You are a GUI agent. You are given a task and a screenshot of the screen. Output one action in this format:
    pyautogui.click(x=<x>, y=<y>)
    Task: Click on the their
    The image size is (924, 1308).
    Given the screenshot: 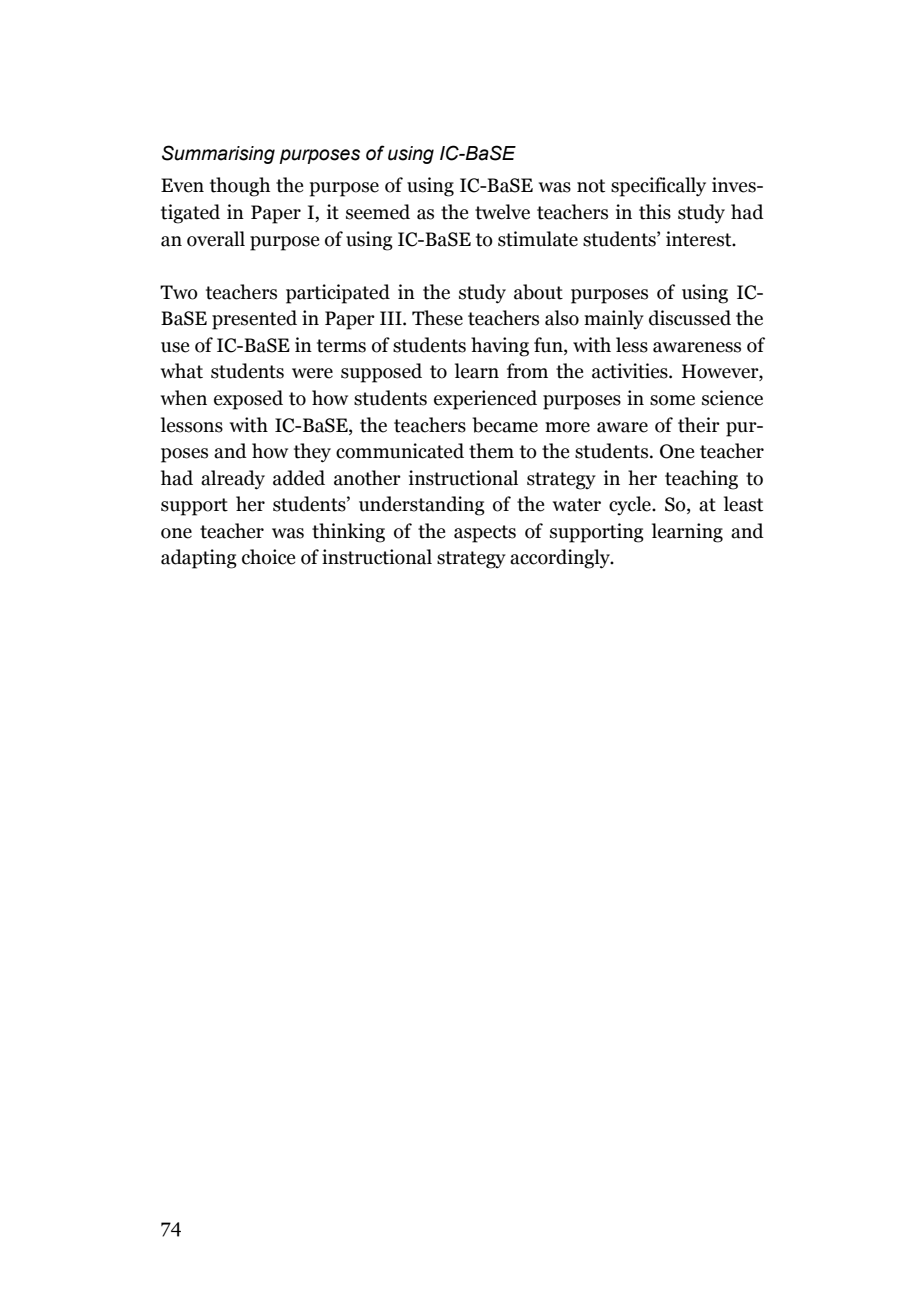 What is the action you would take?
    pyautogui.click(x=699, y=425)
